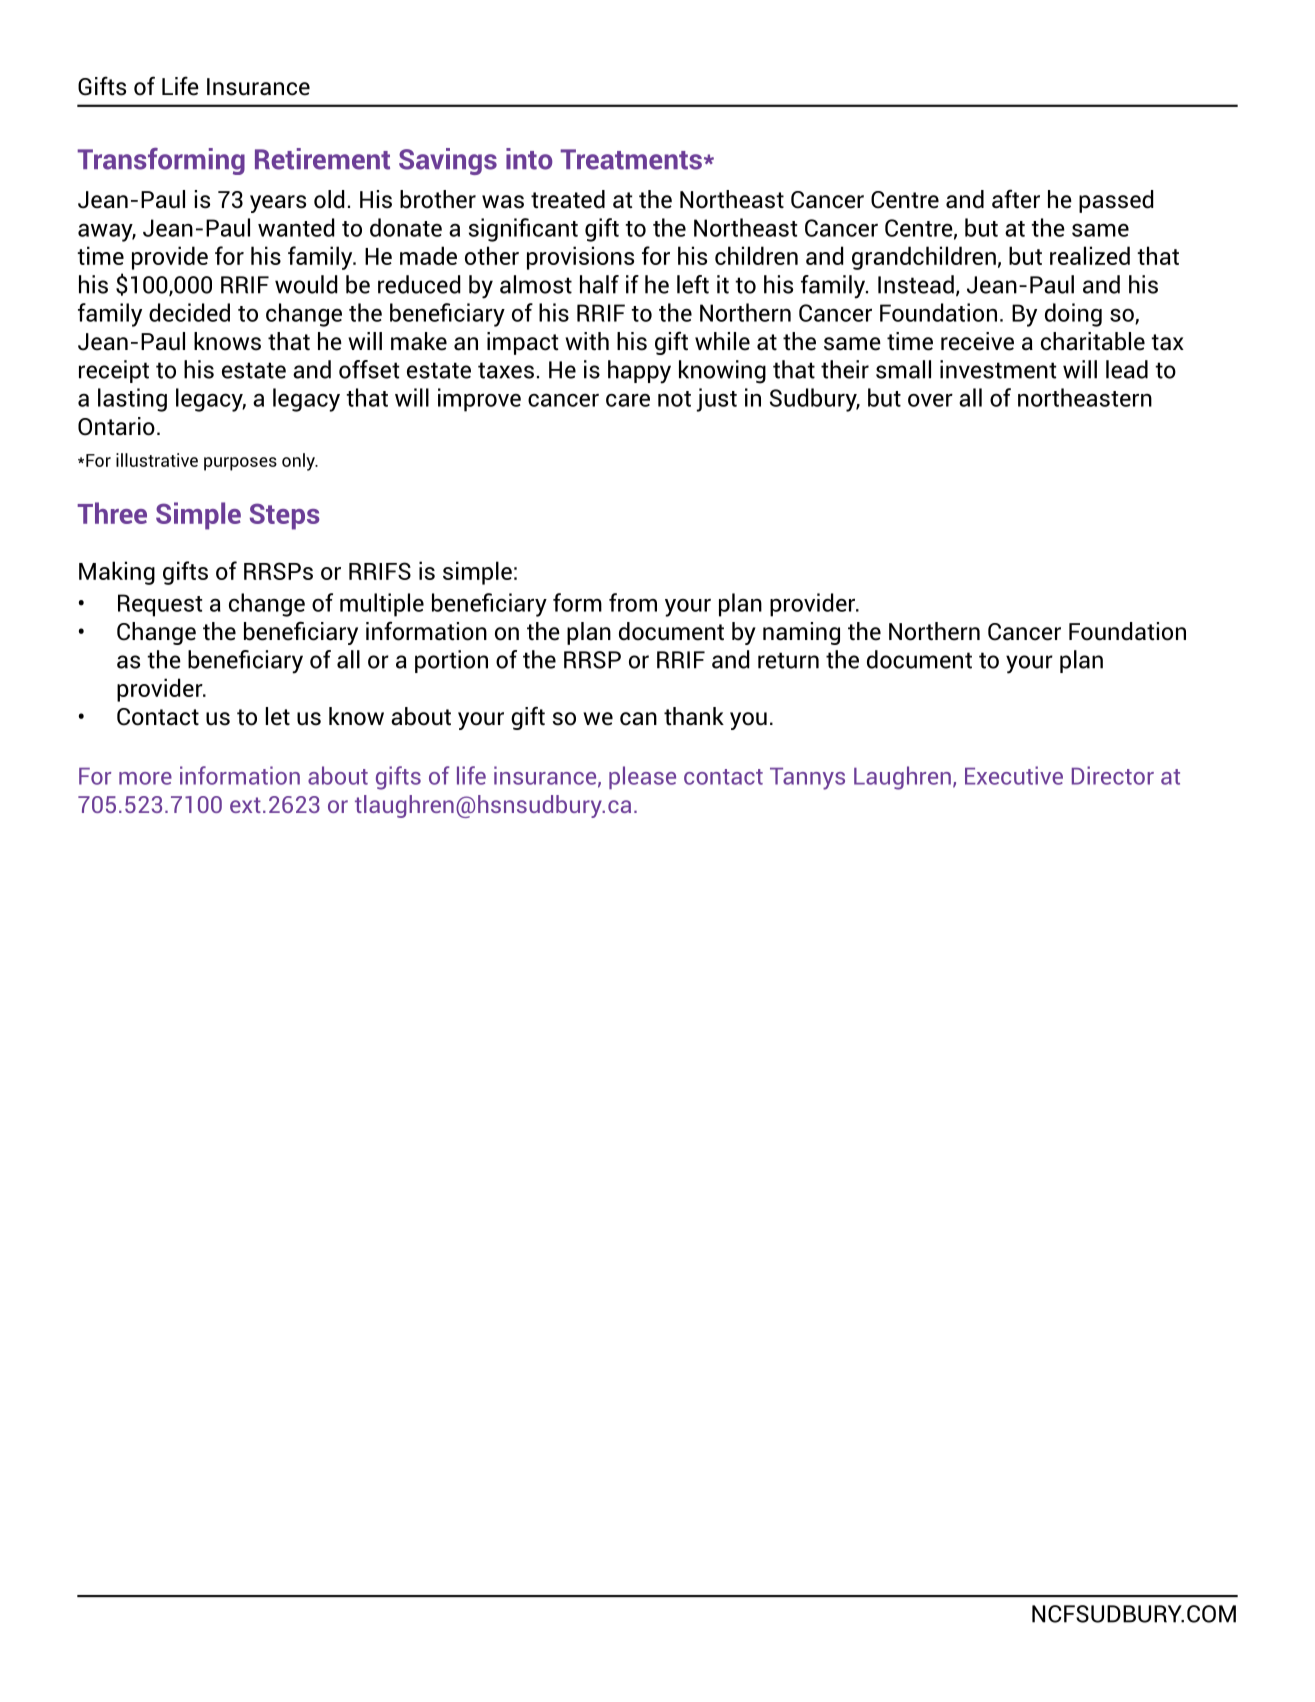 Image resolution: width=1315 pixels, height=1702 pixels. Describe the element at coordinates (639, 372) in the screenshot. I see `happy` at that location.
